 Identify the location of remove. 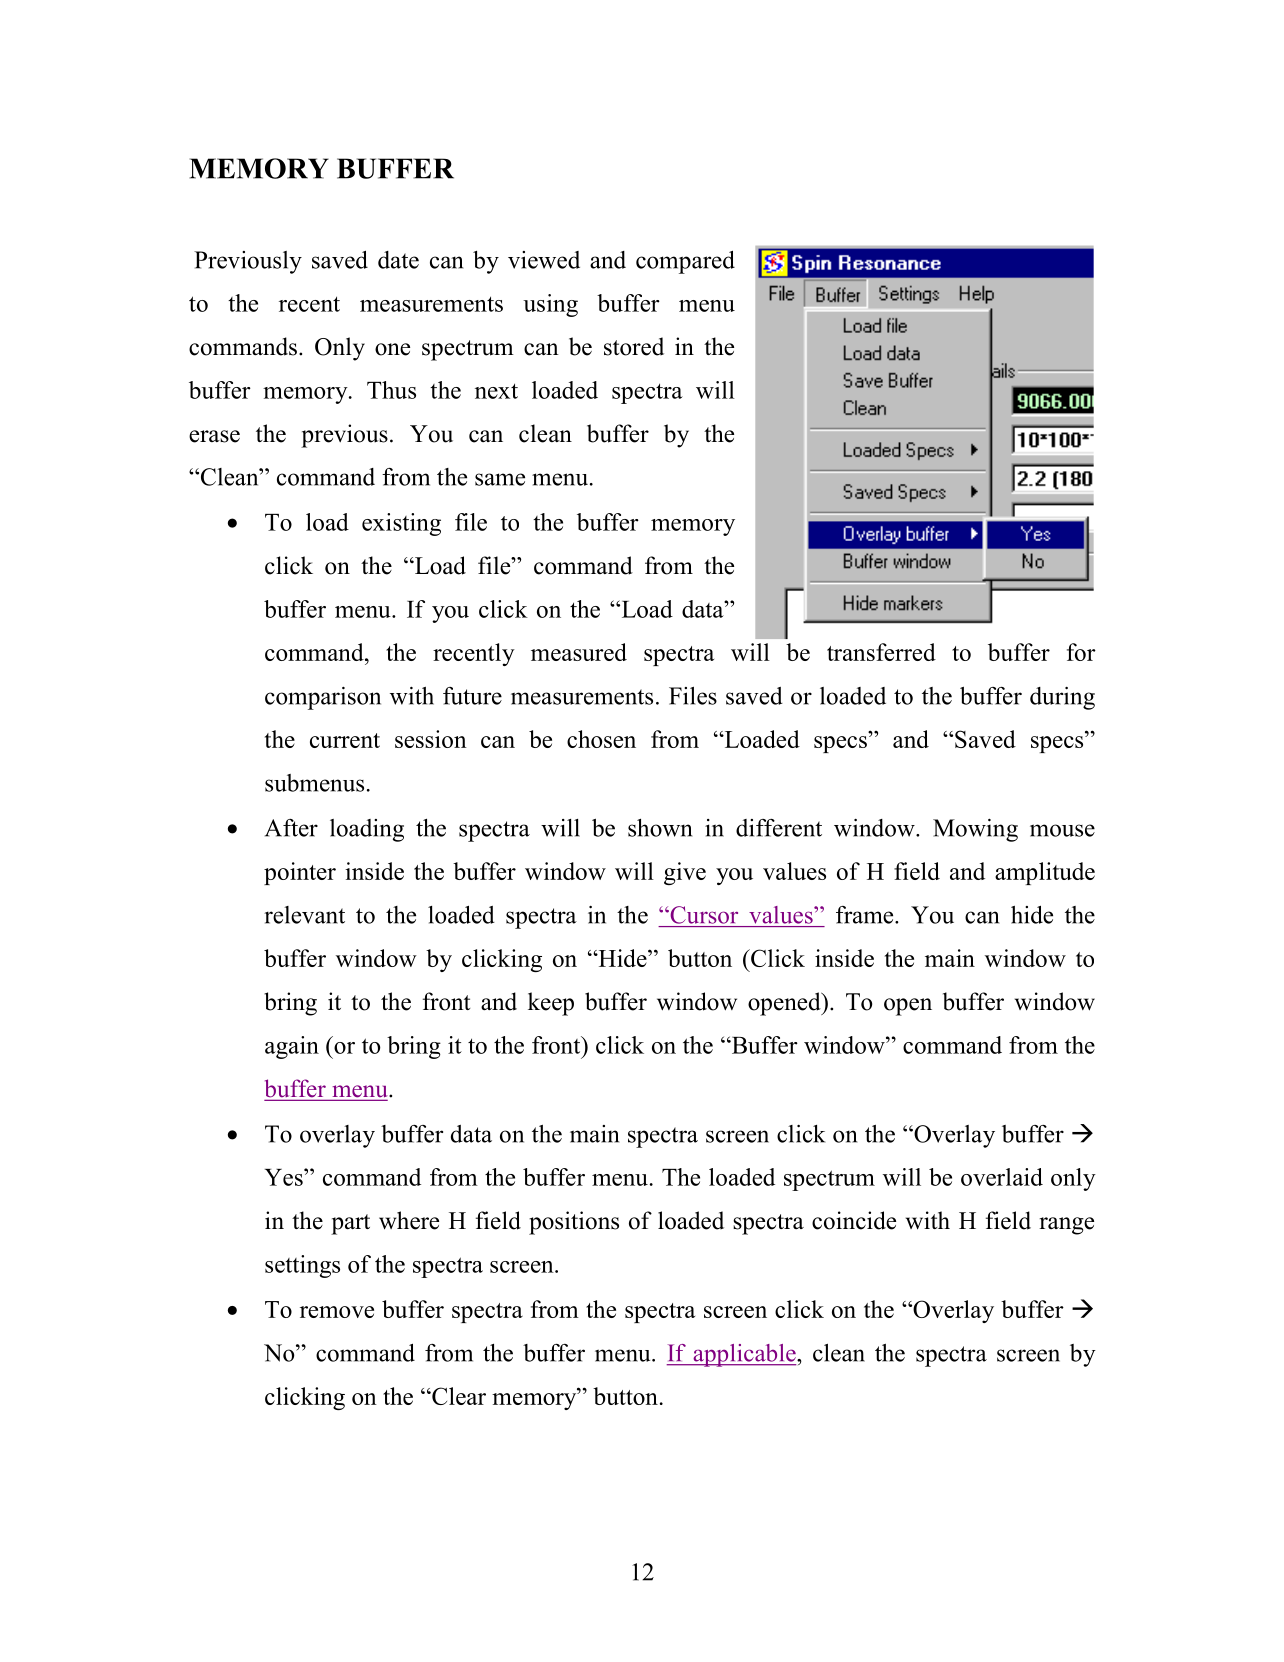
(337, 1312).
